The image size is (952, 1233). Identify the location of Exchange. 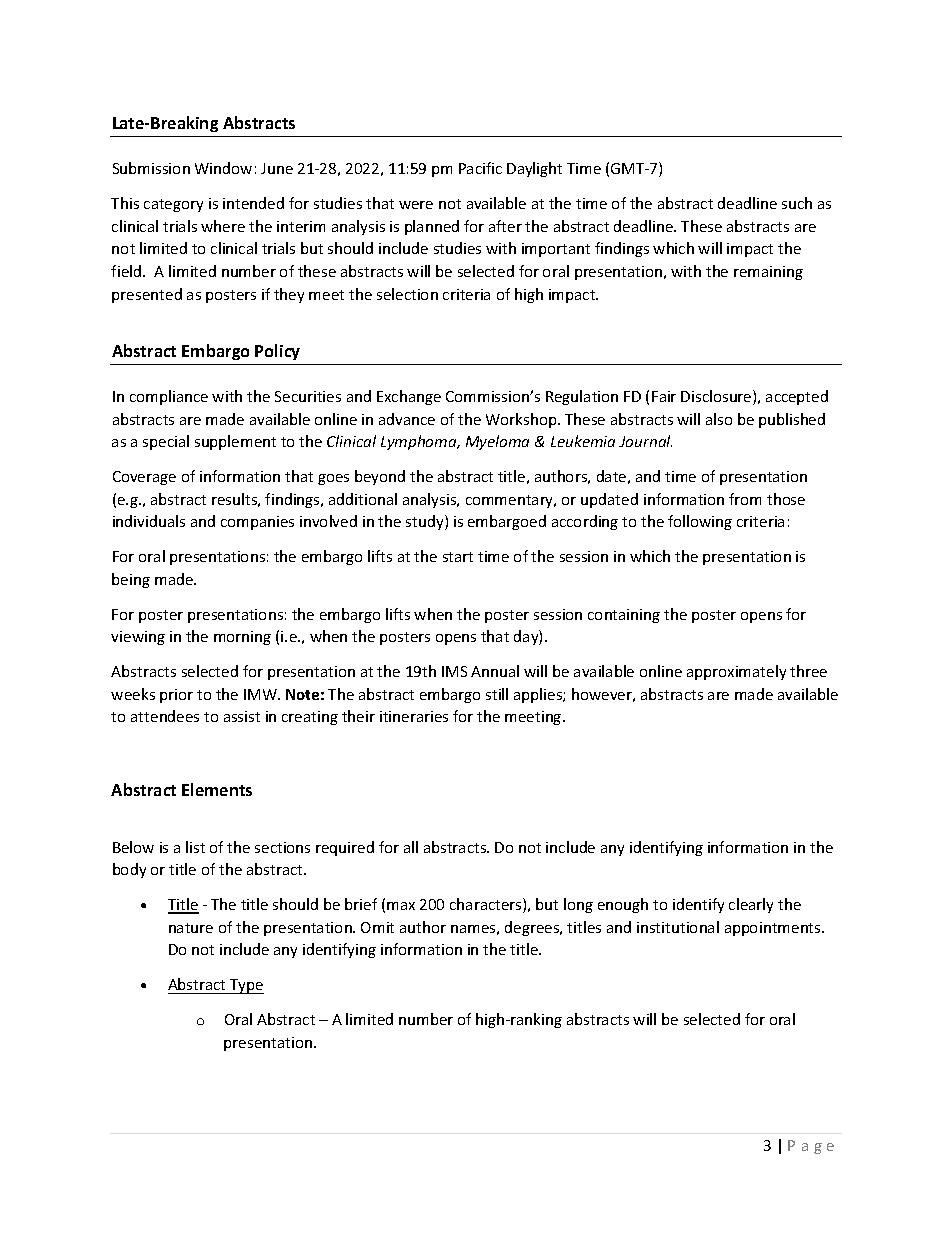
(409, 397).
